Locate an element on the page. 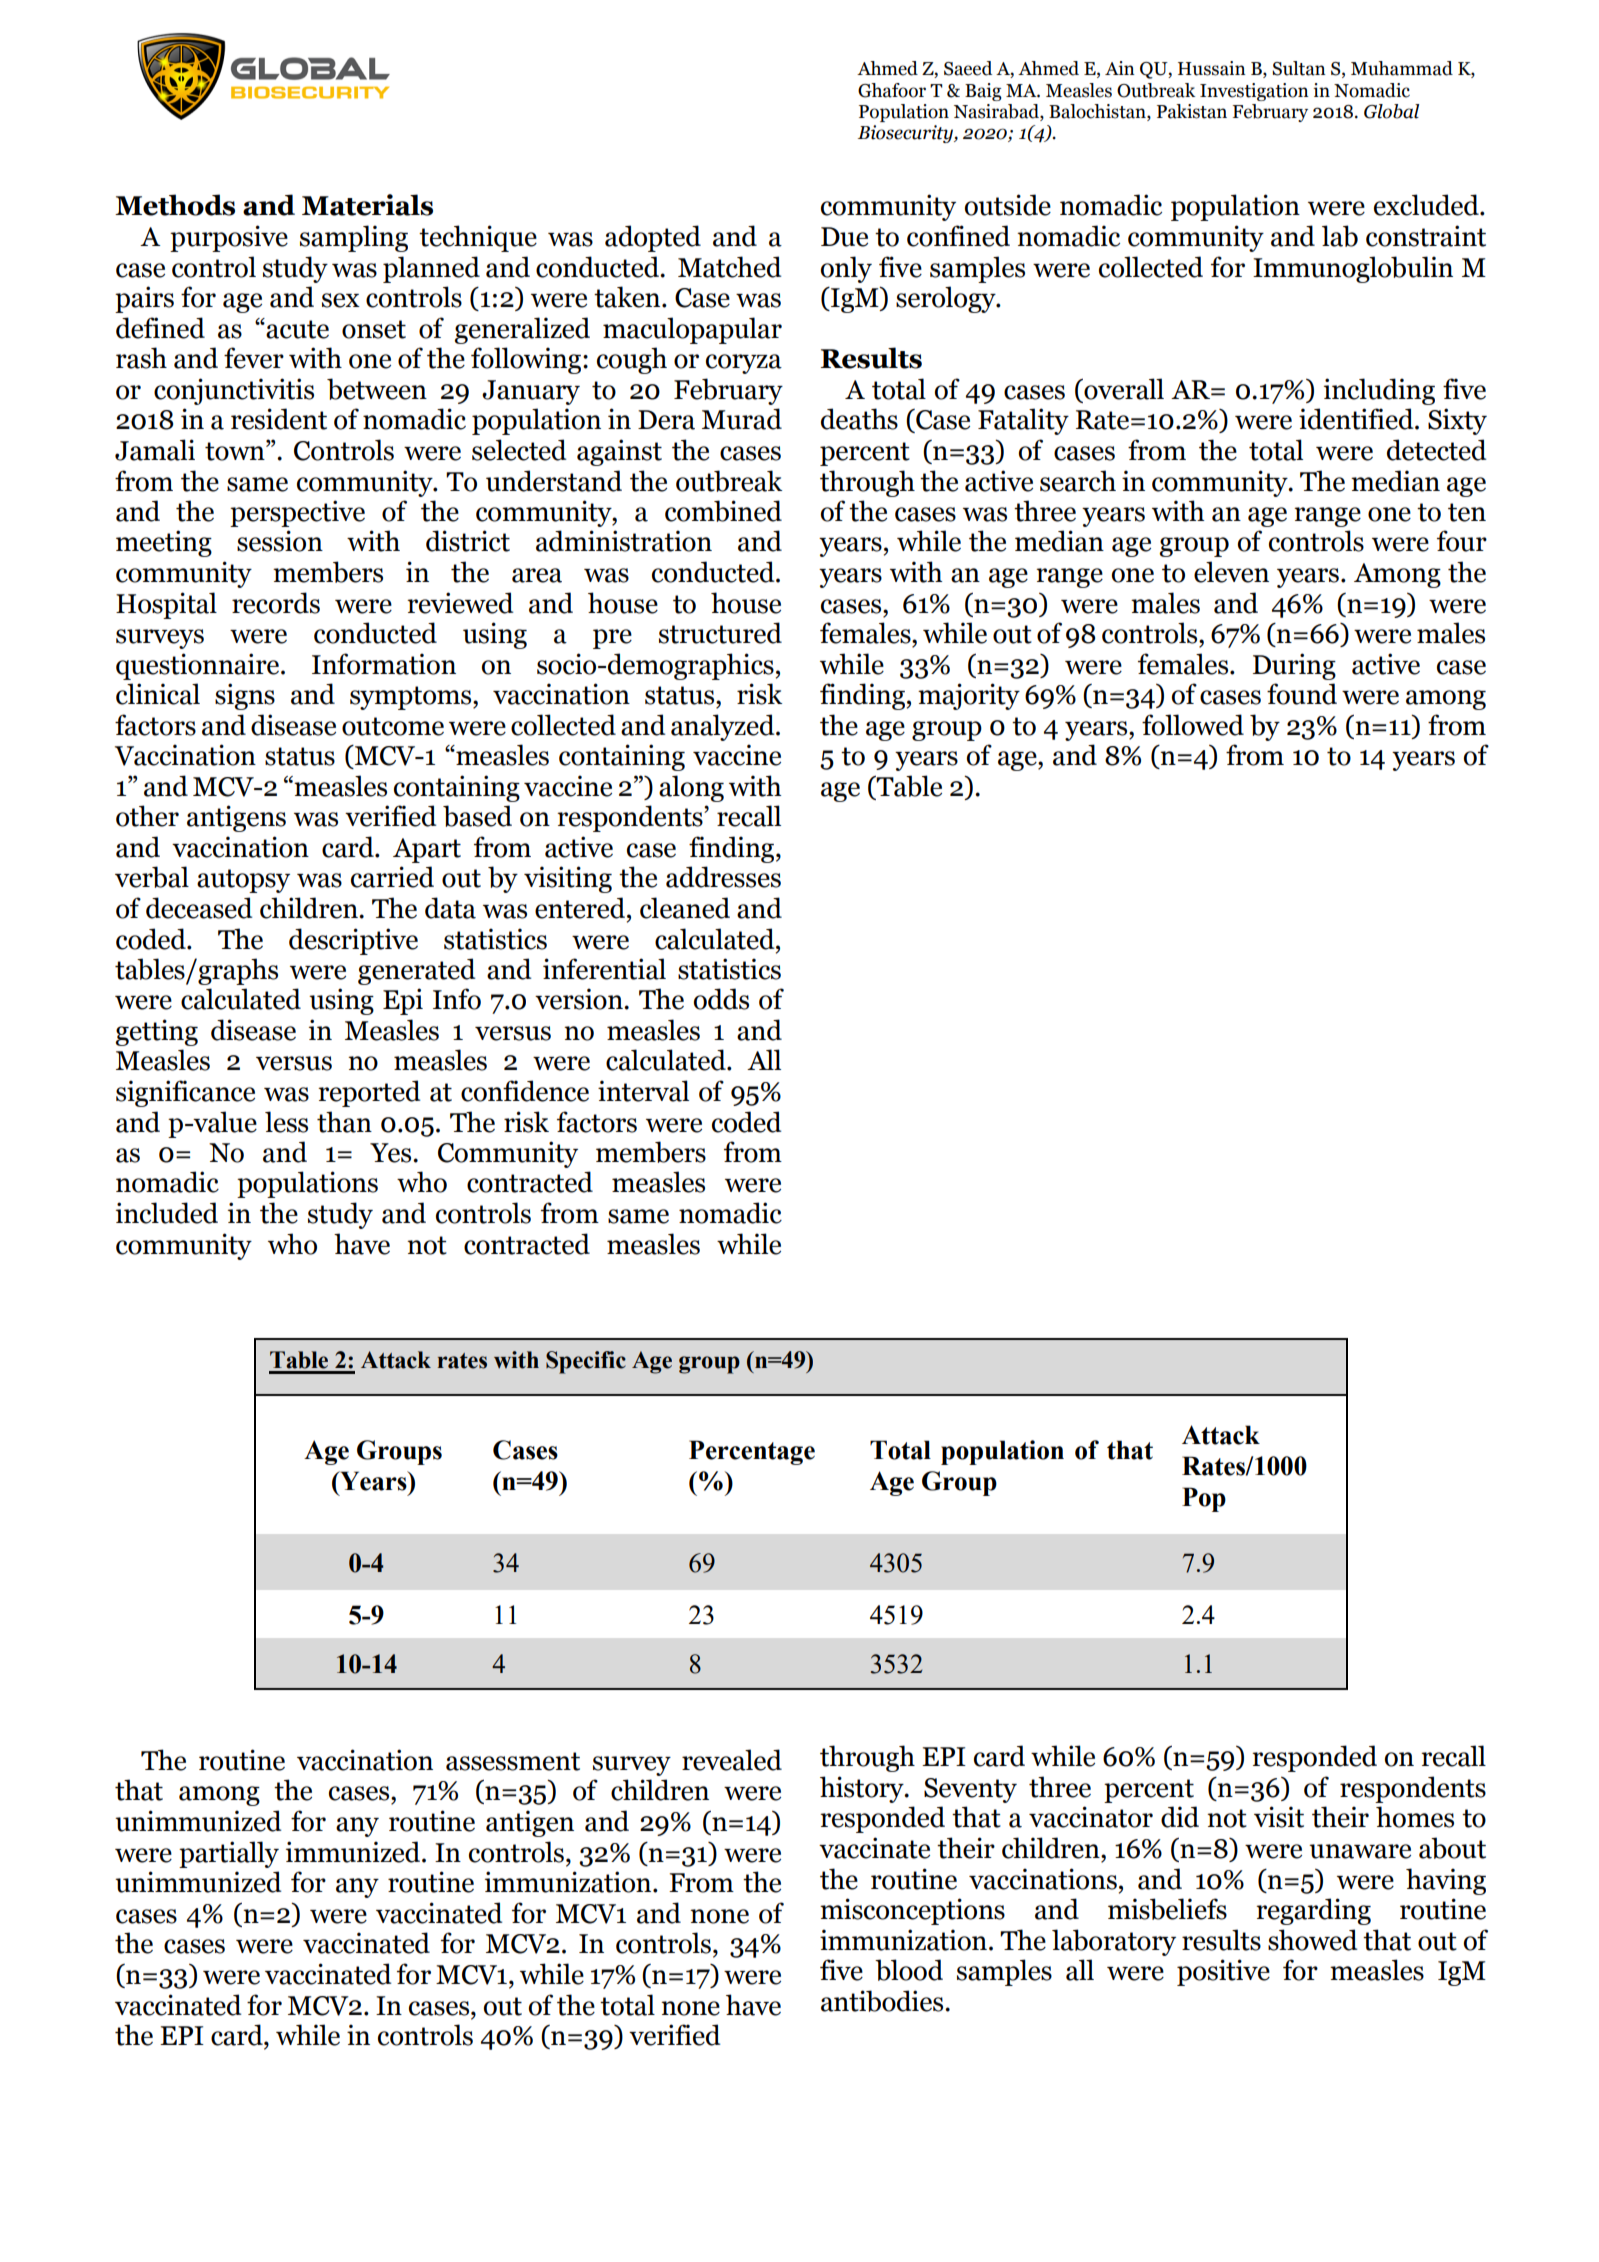  analyzed is located at coordinates (724, 727).
